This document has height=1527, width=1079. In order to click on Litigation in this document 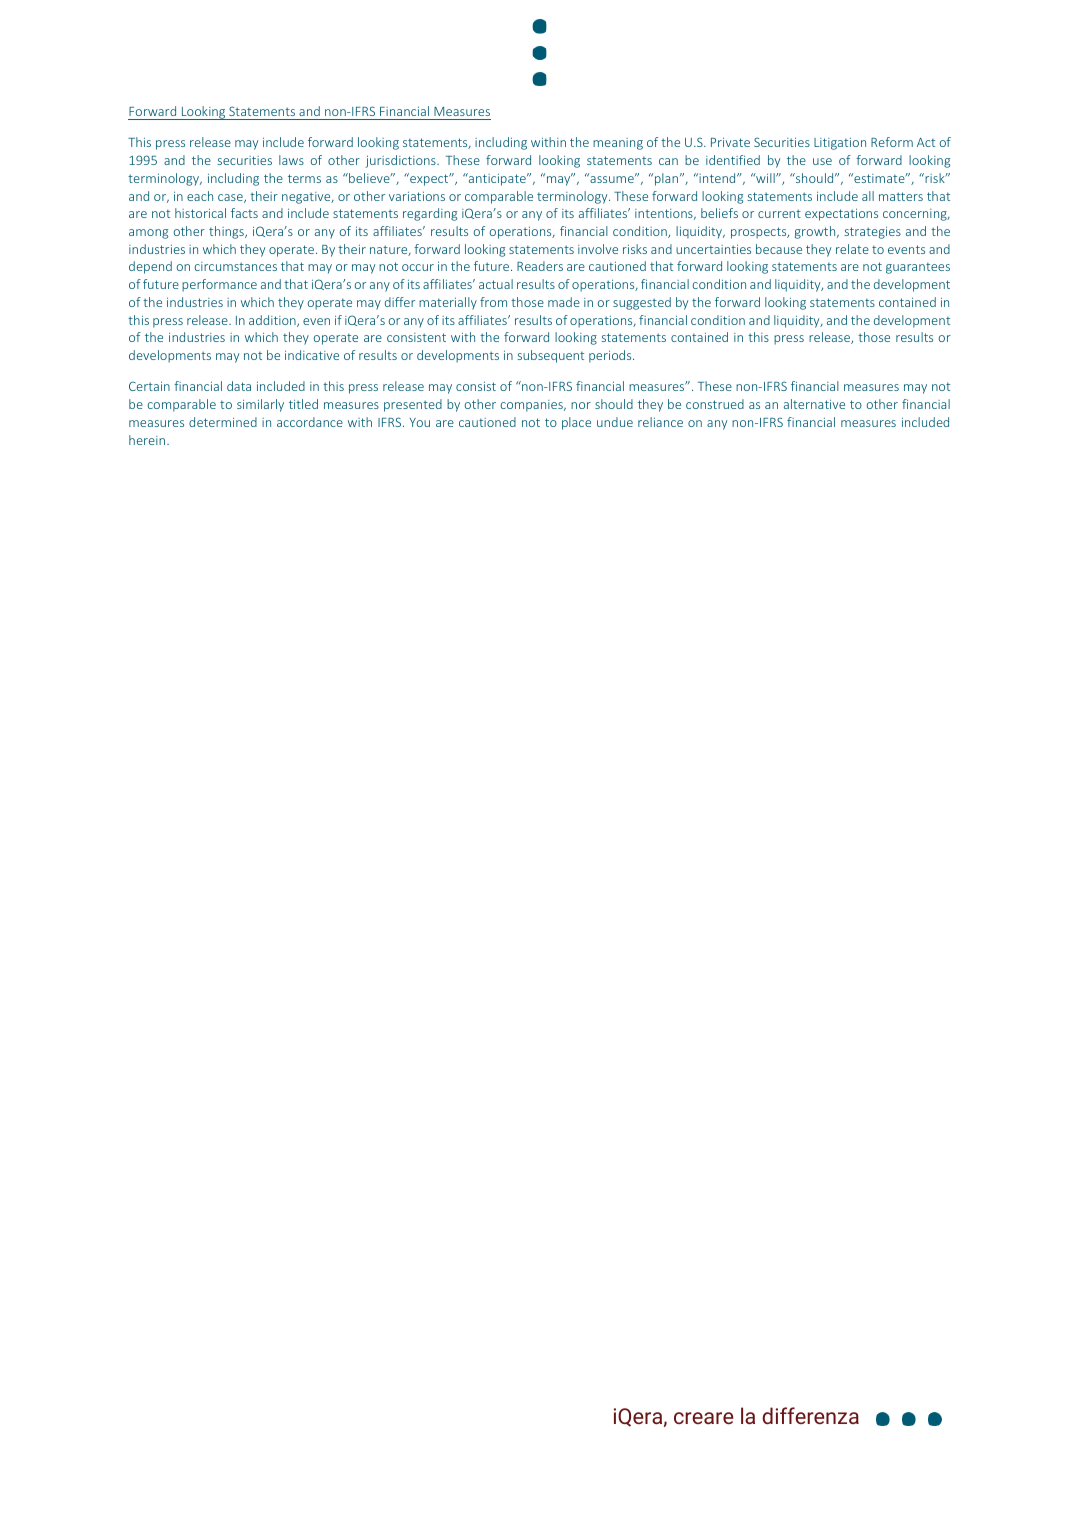, I will do `click(840, 144)`.
